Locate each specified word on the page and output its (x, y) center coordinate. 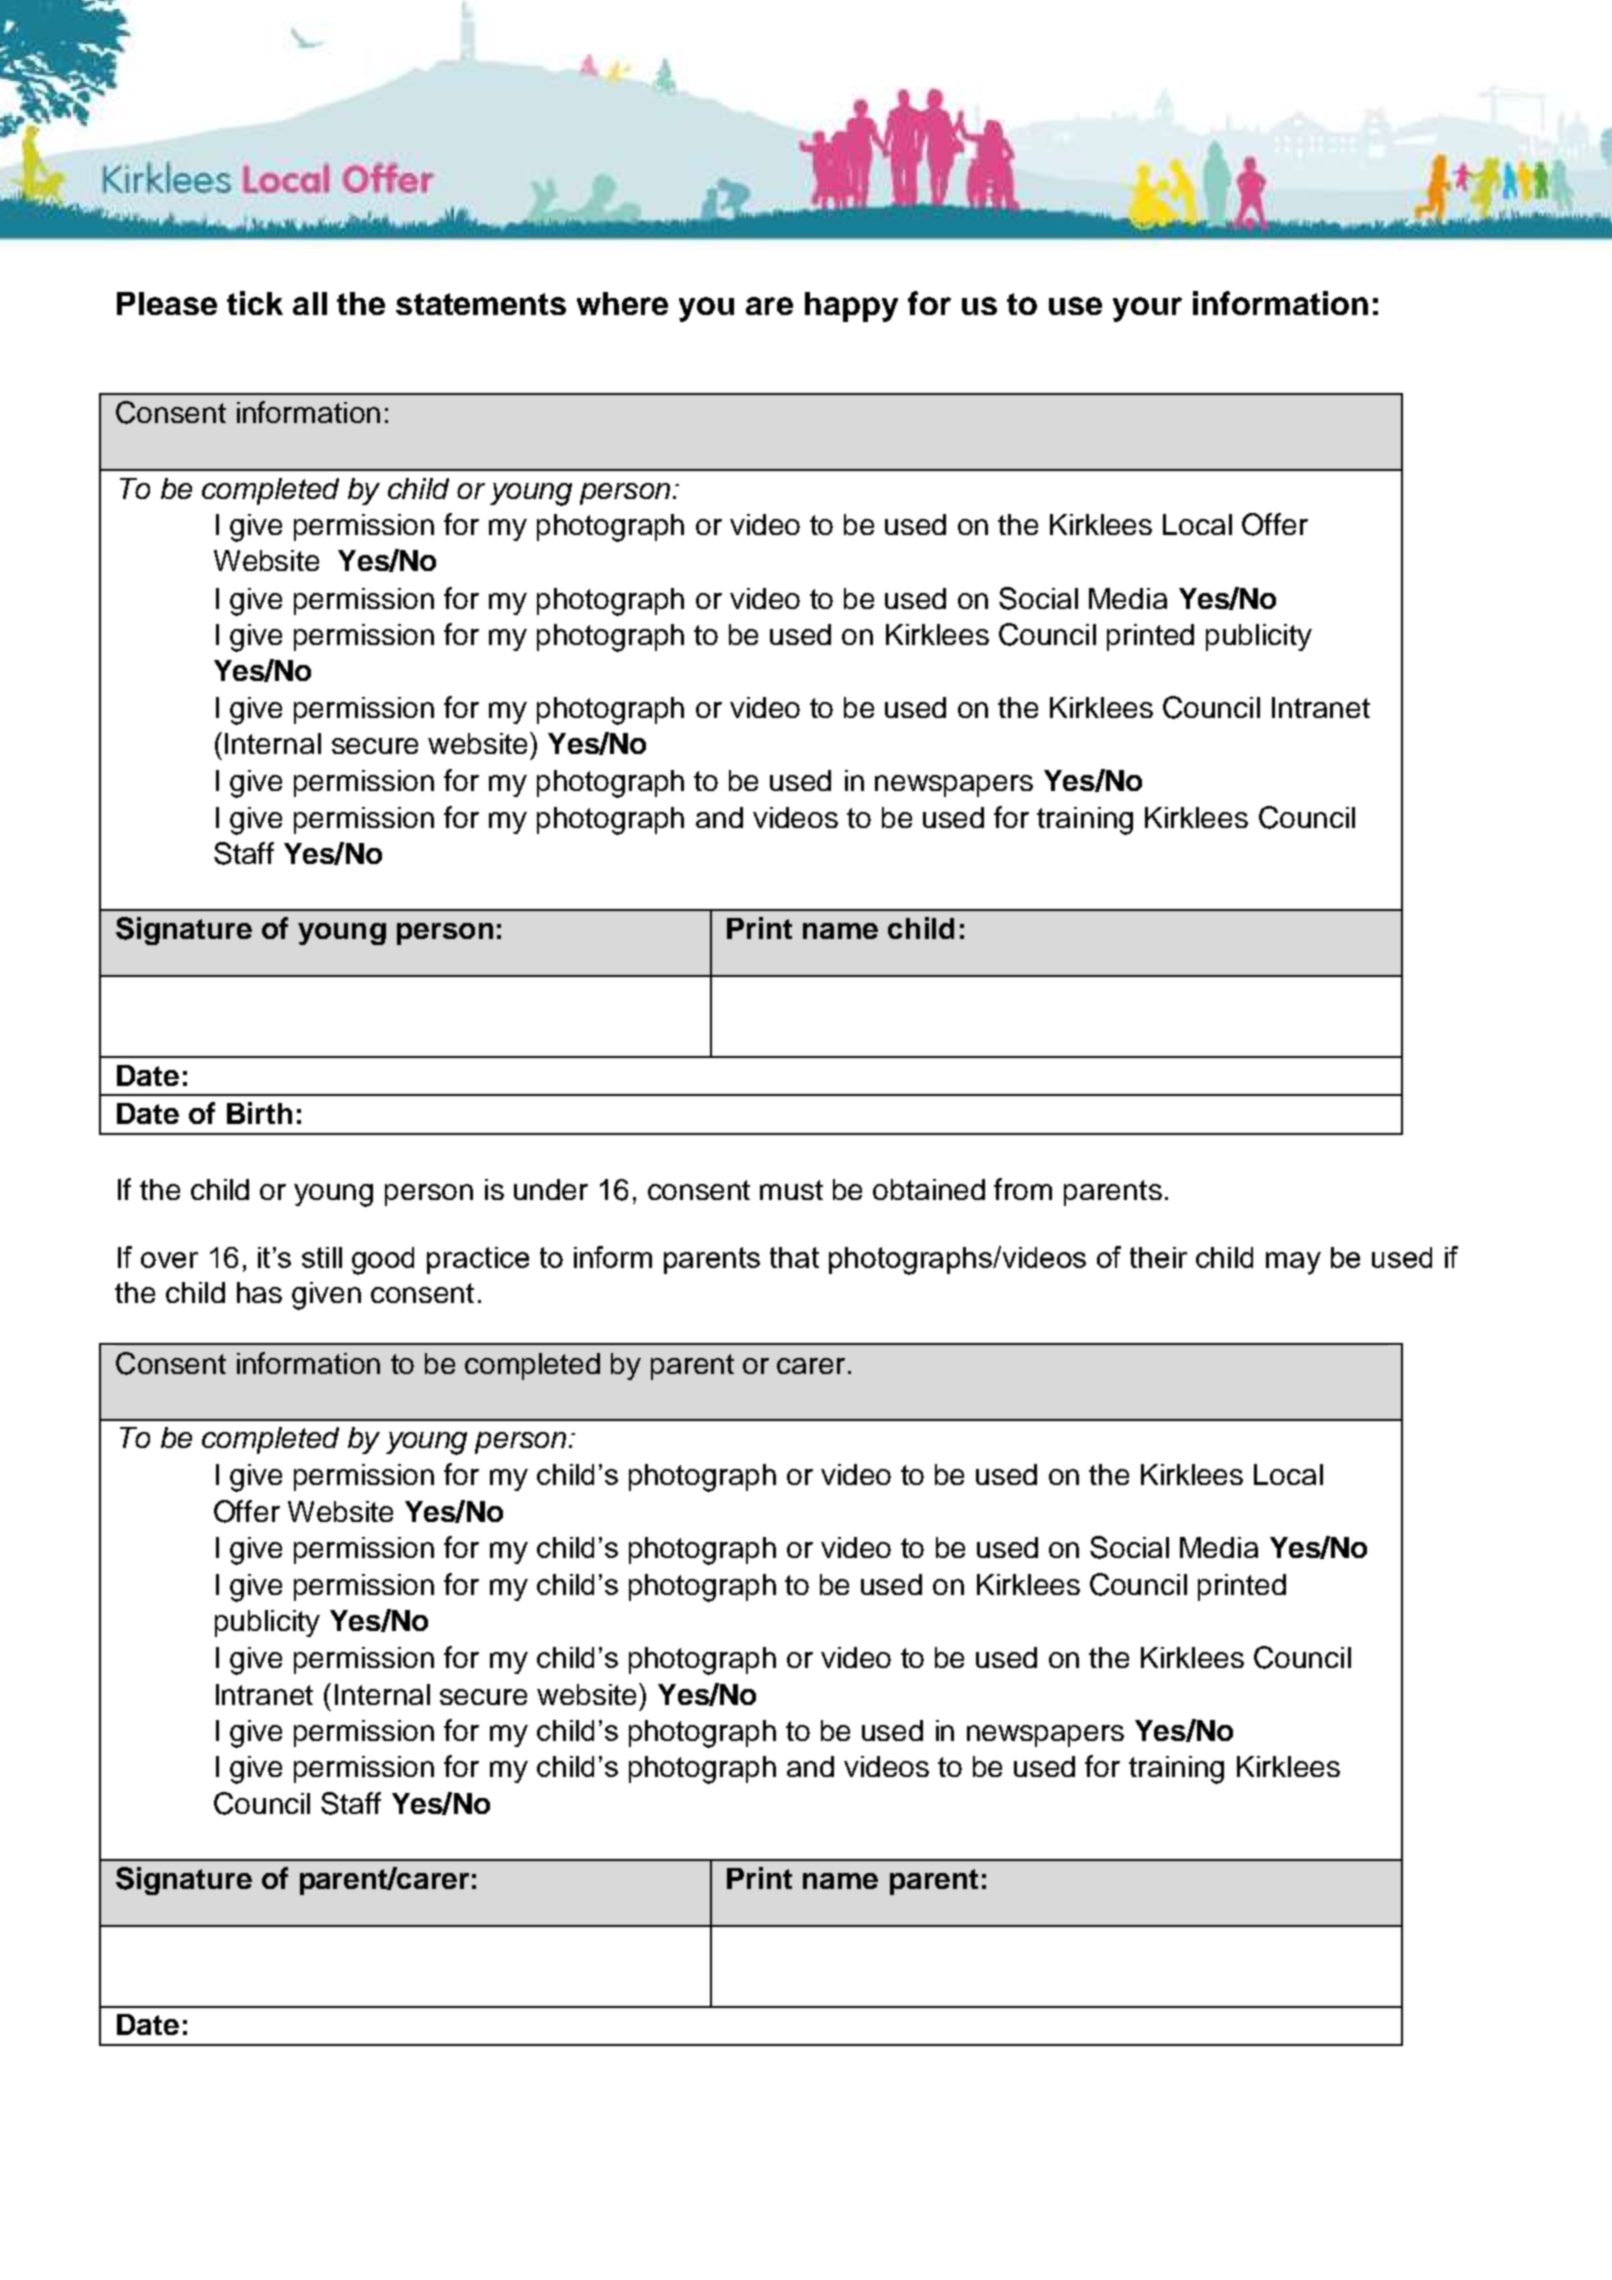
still (322, 1257)
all (310, 303)
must (791, 1190)
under (551, 1189)
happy (851, 307)
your (1147, 309)
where (622, 303)
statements (481, 304)
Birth (259, 1113)
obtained (929, 1189)
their (1158, 1257)
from (1023, 1189)
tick (255, 303)
